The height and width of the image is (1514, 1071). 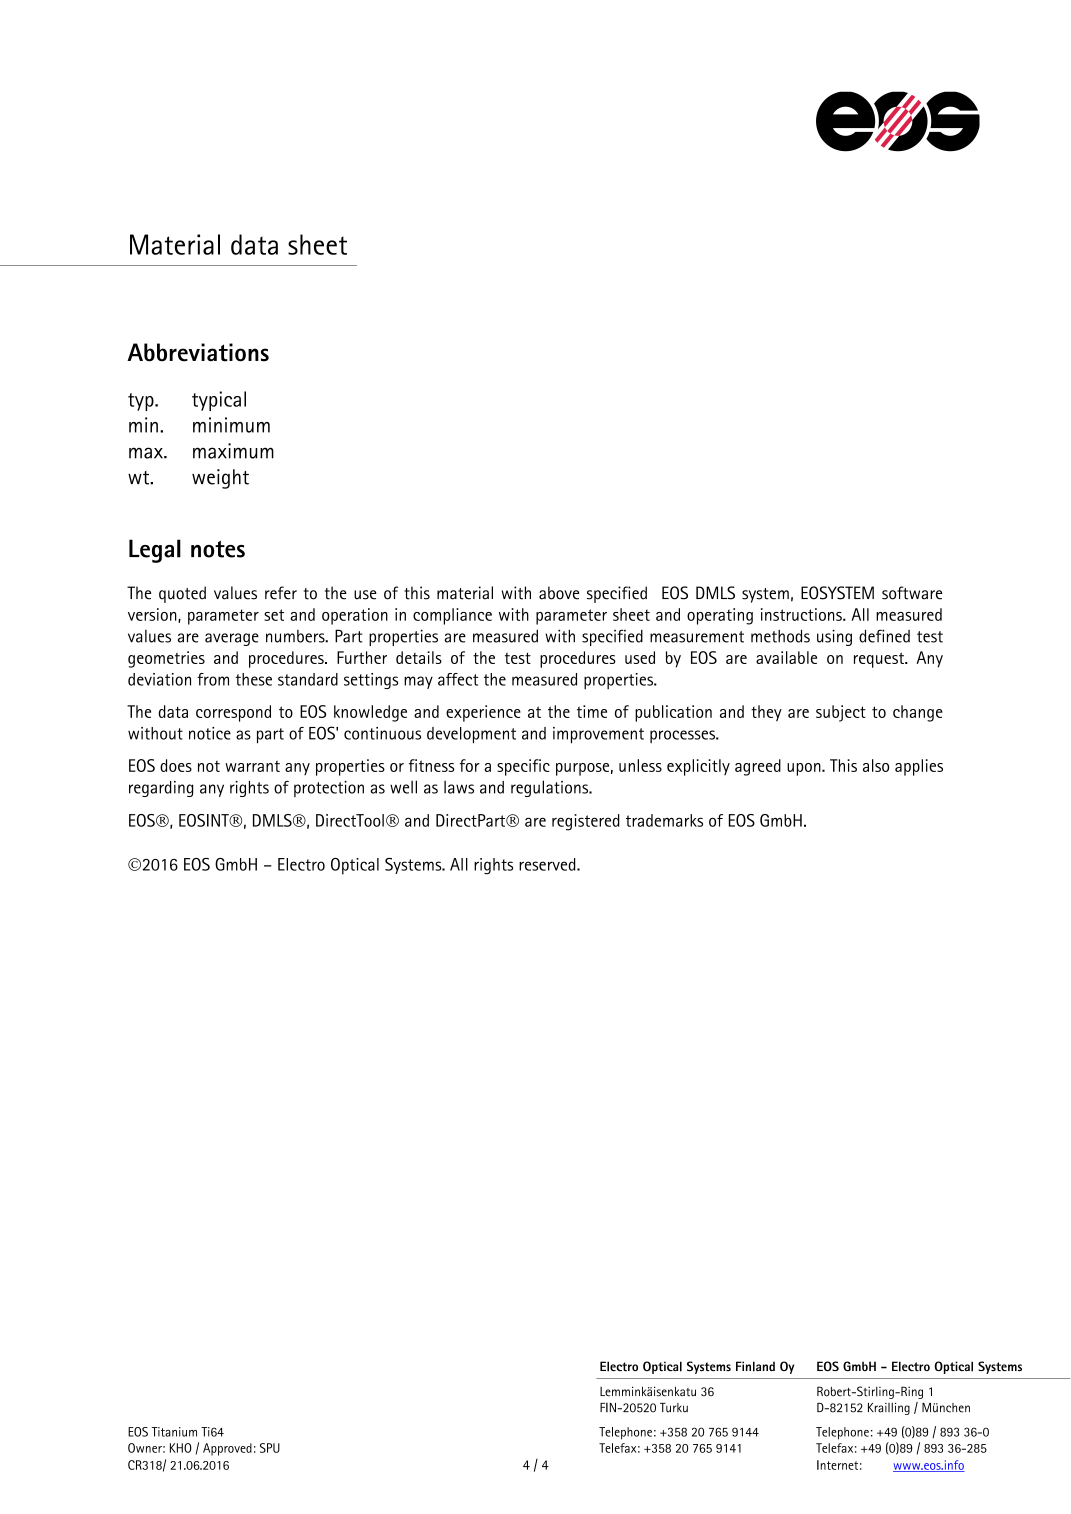 I want to click on upon, so click(x=805, y=769).
